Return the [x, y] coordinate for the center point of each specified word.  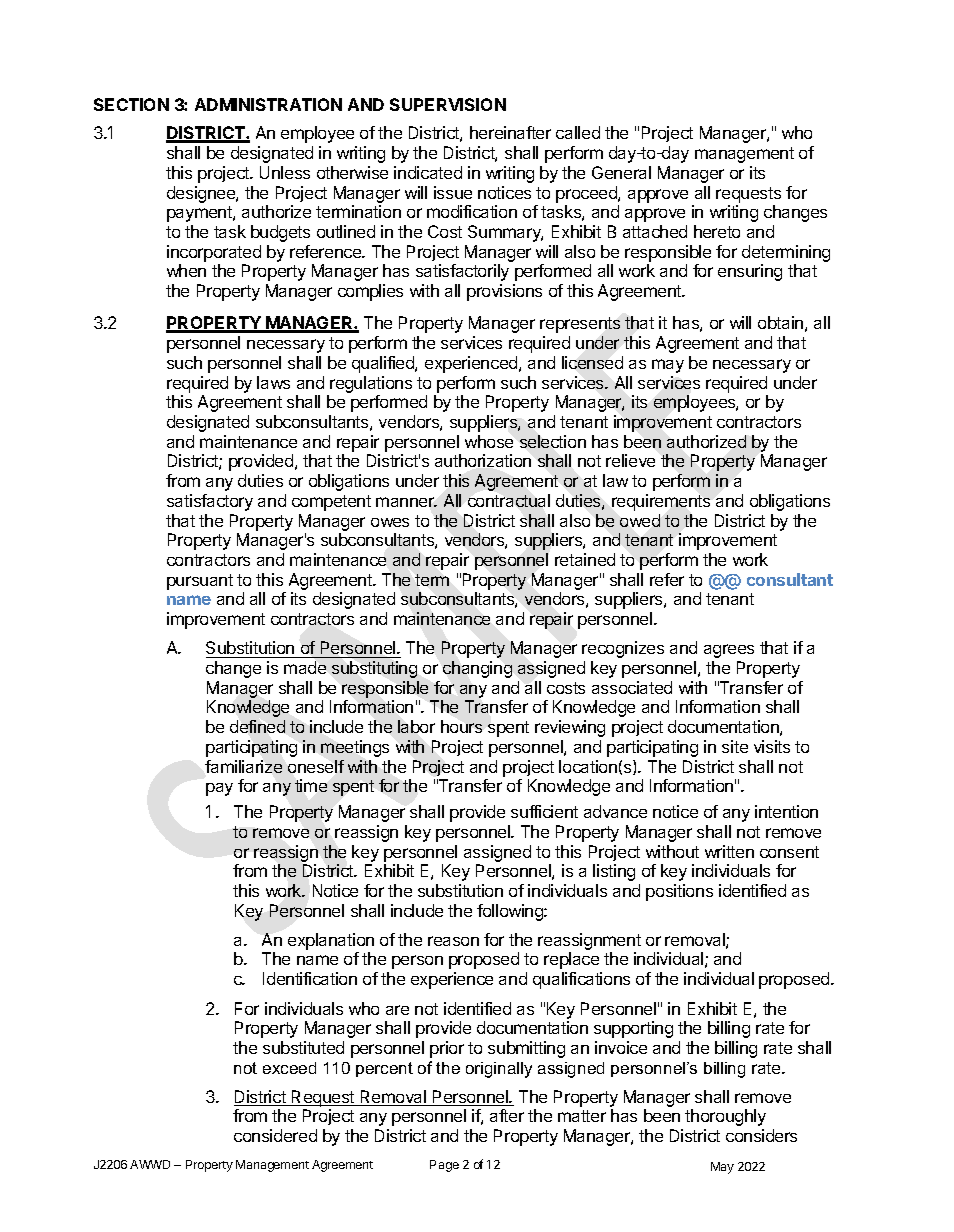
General [621, 172]
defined [257, 726]
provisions [504, 292]
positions [679, 892]
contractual [509, 500]
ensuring [750, 272]
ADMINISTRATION [268, 104]
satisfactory [210, 502]
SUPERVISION [448, 104]
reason [453, 941]
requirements [661, 502]
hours [461, 726]
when [186, 270]
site [735, 746]
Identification [310, 978]
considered [275, 1135]
